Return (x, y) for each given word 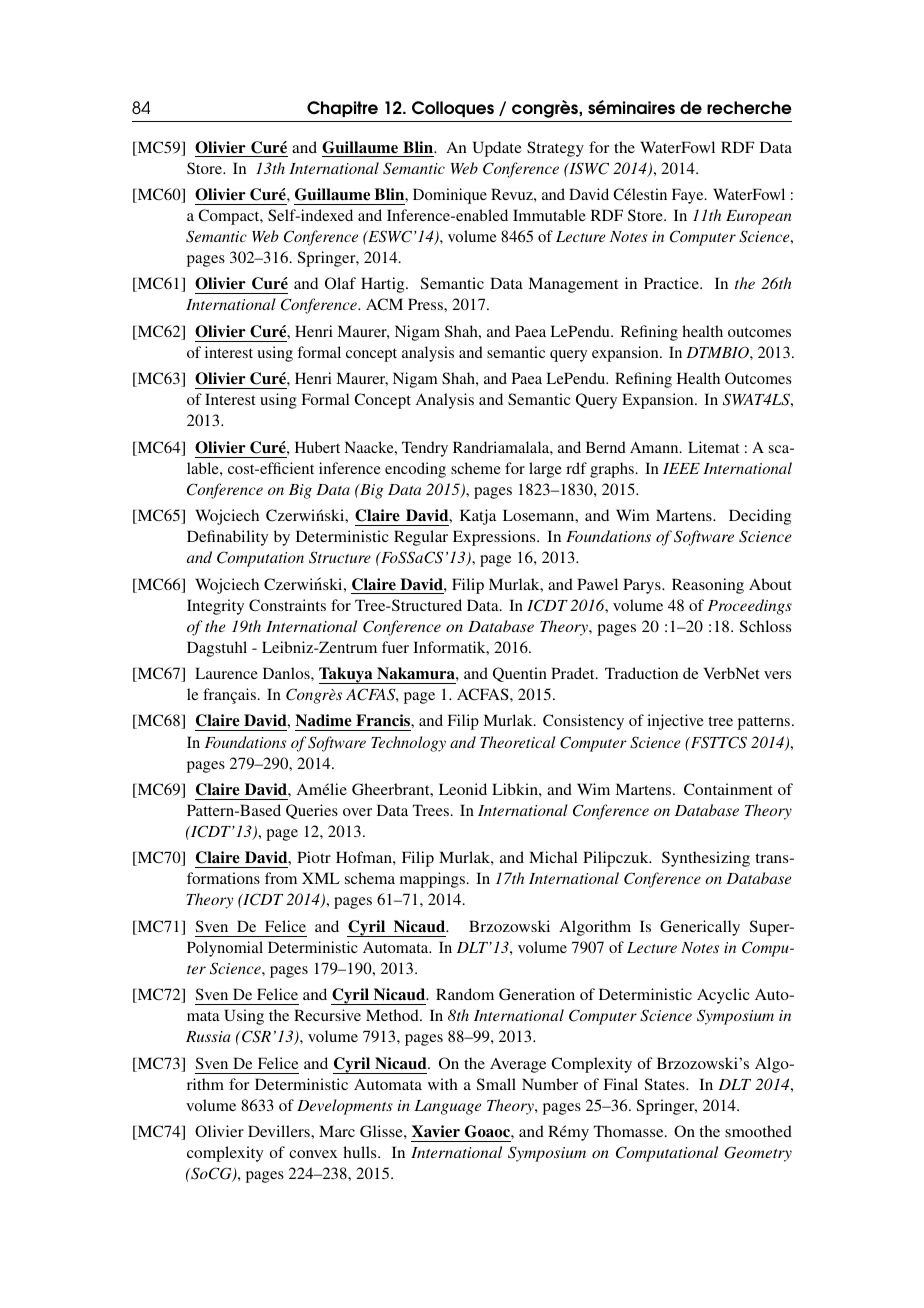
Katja (478, 517)
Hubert (317, 447)
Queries (312, 811)
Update (497, 149)
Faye (689, 196)
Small (496, 1084)
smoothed (758, 1131)
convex (313, 1154)
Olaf (340, 283)
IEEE (681, 468)
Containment (728, 789)
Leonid (463, 789)
